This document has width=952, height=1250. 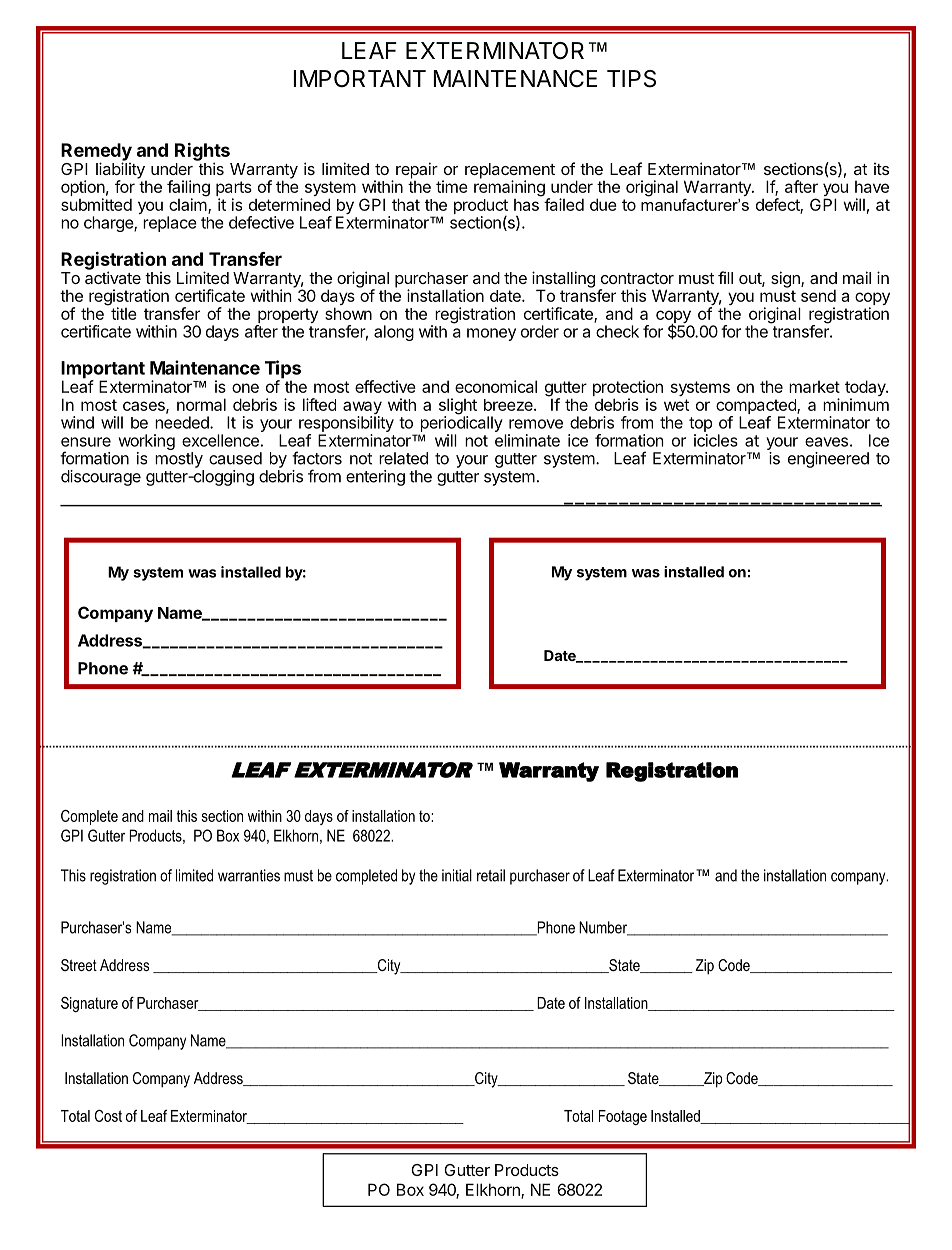 I want to click on time, so click(x=452, y=186).
